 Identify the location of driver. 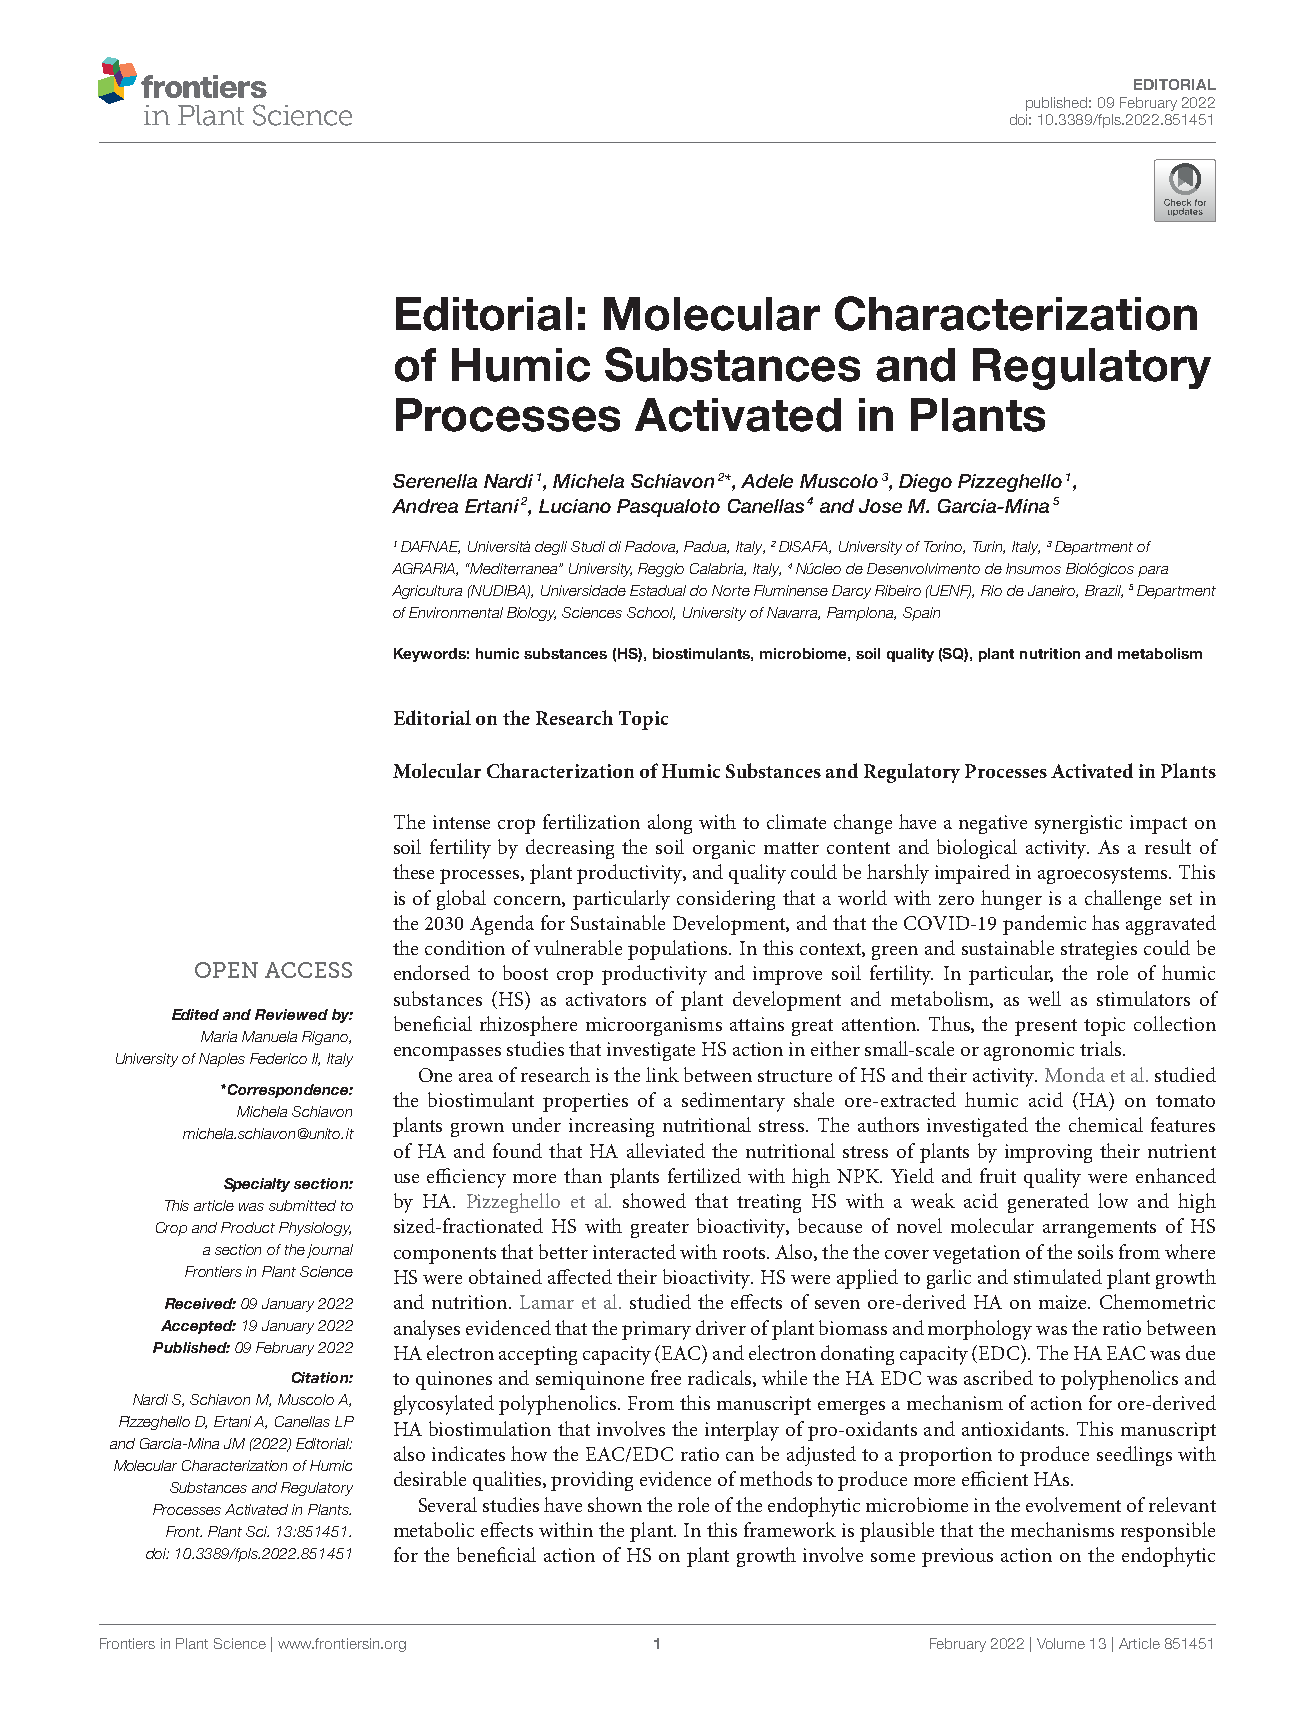
(721, 1327).
